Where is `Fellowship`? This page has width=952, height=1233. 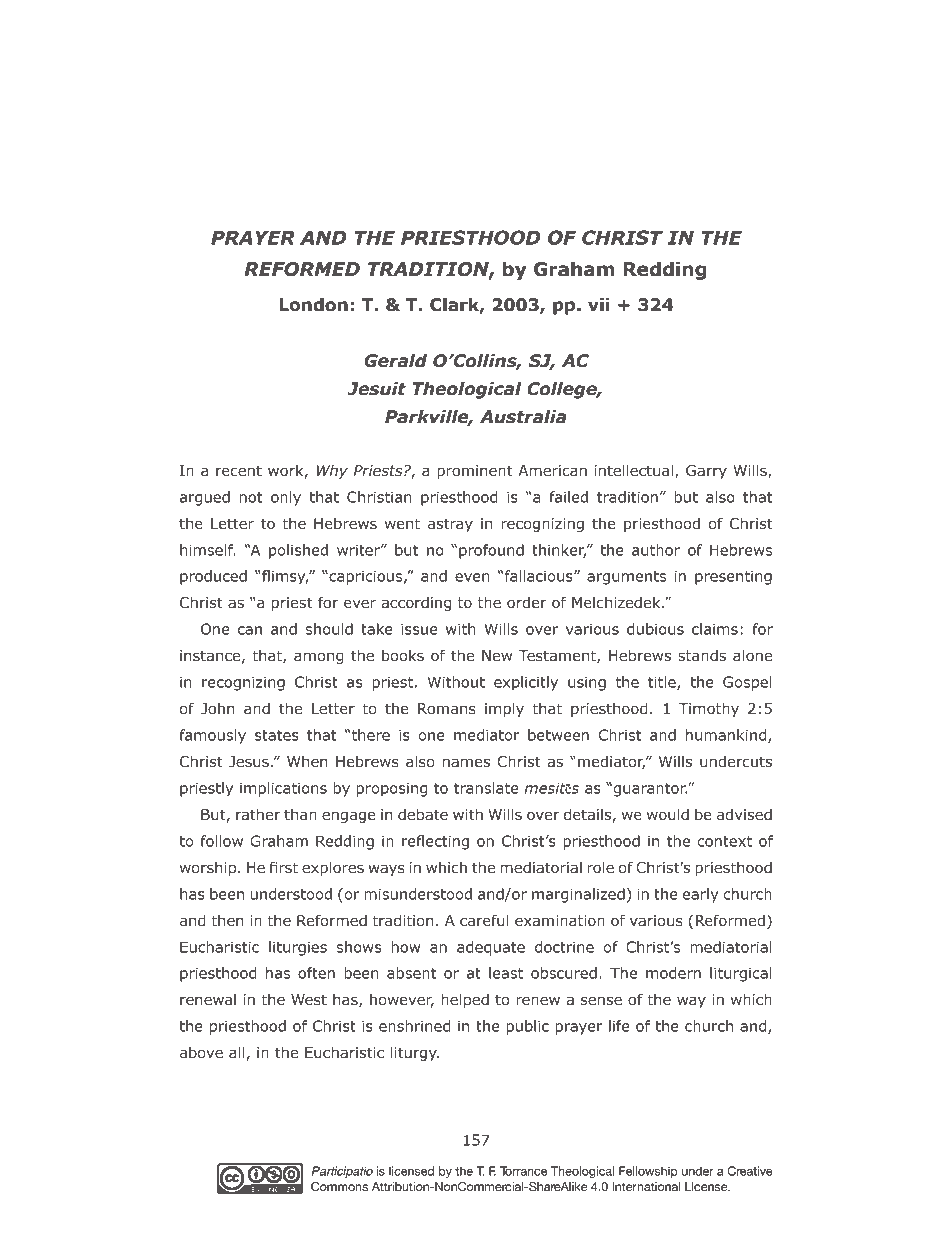
Fellowship is located at coordinates (648, 1172).
